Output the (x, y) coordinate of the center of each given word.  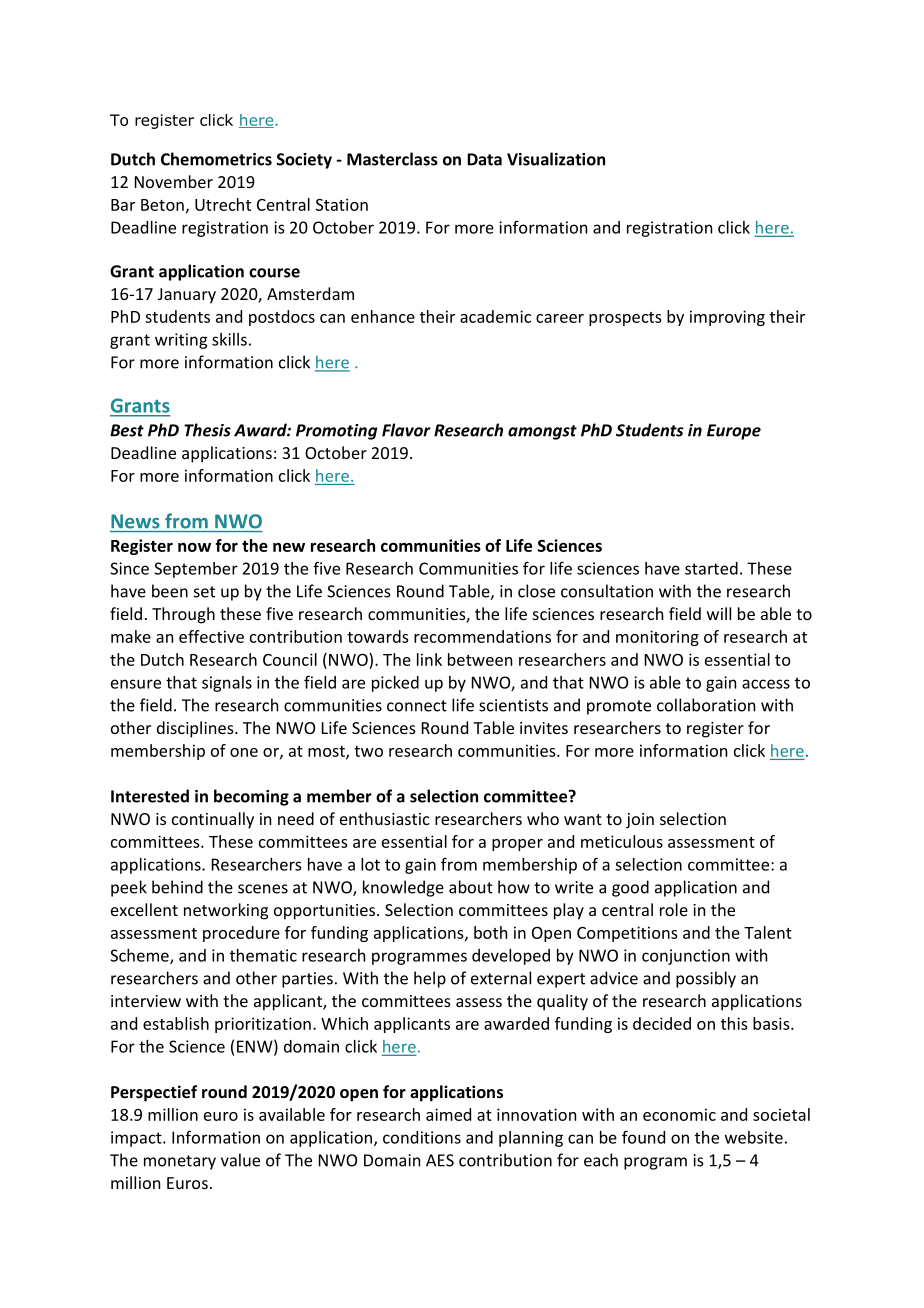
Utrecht (223, 204)
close (536, 591)
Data (484, 159)
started (711, 568)
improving (727, 318)
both (490, 932)
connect (417, 706)
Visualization (556, 159)
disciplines (196, 729)
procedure (241, 934)
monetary (180, 1162)
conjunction (686, 957)
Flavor (406, 430)
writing (181, 341)
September (196, 570)
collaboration (706, 705)
